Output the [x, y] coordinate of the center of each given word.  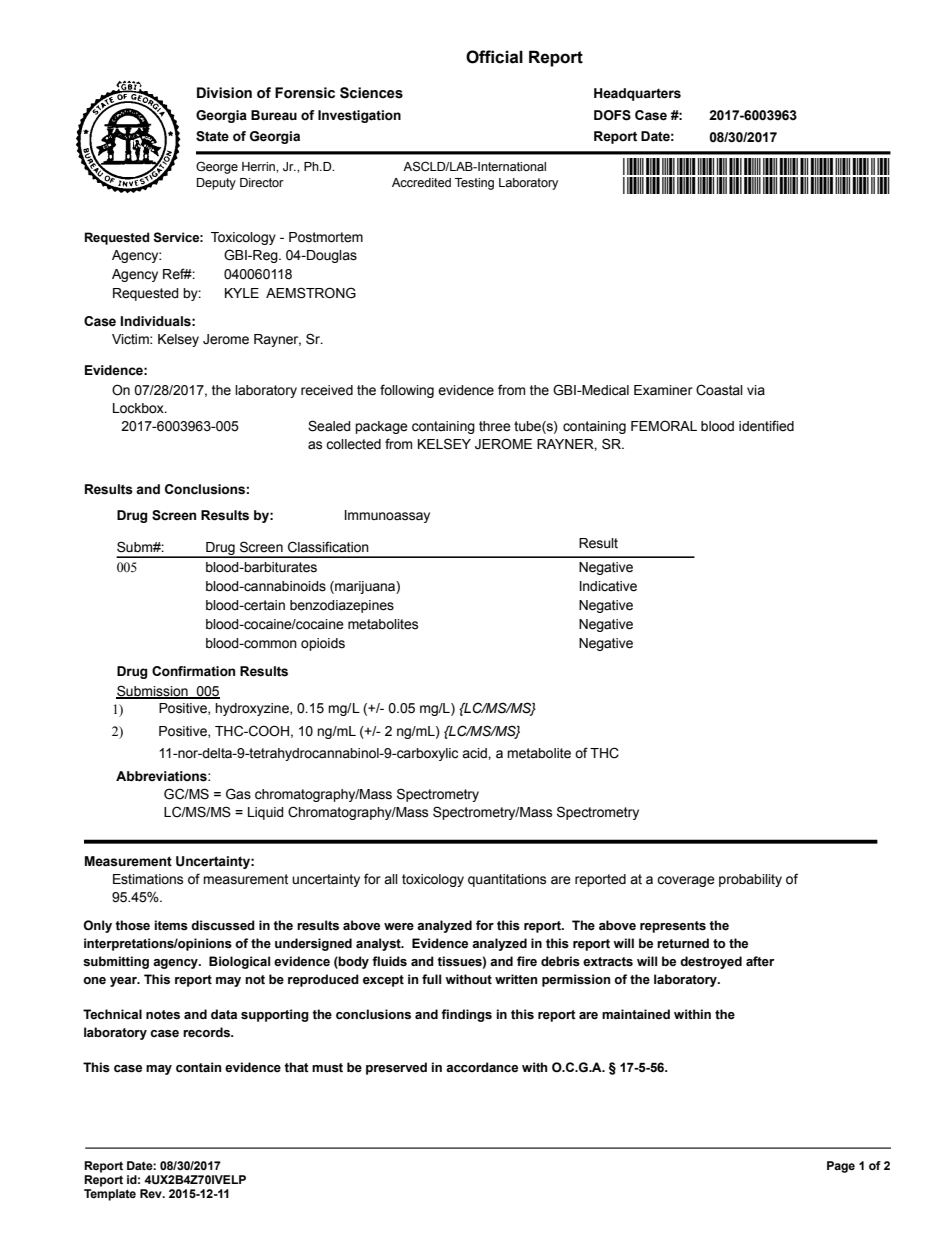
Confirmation [193, 671]
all [391, 879]
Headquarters [637, 94]
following [407, 391]
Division [224, 93]
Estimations [148, 879]
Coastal [719, 390]
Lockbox [139, 408]
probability [750, 880]
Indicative [608, 586]
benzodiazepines [342, 606]
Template [110, 1193]
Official [494, 57]
